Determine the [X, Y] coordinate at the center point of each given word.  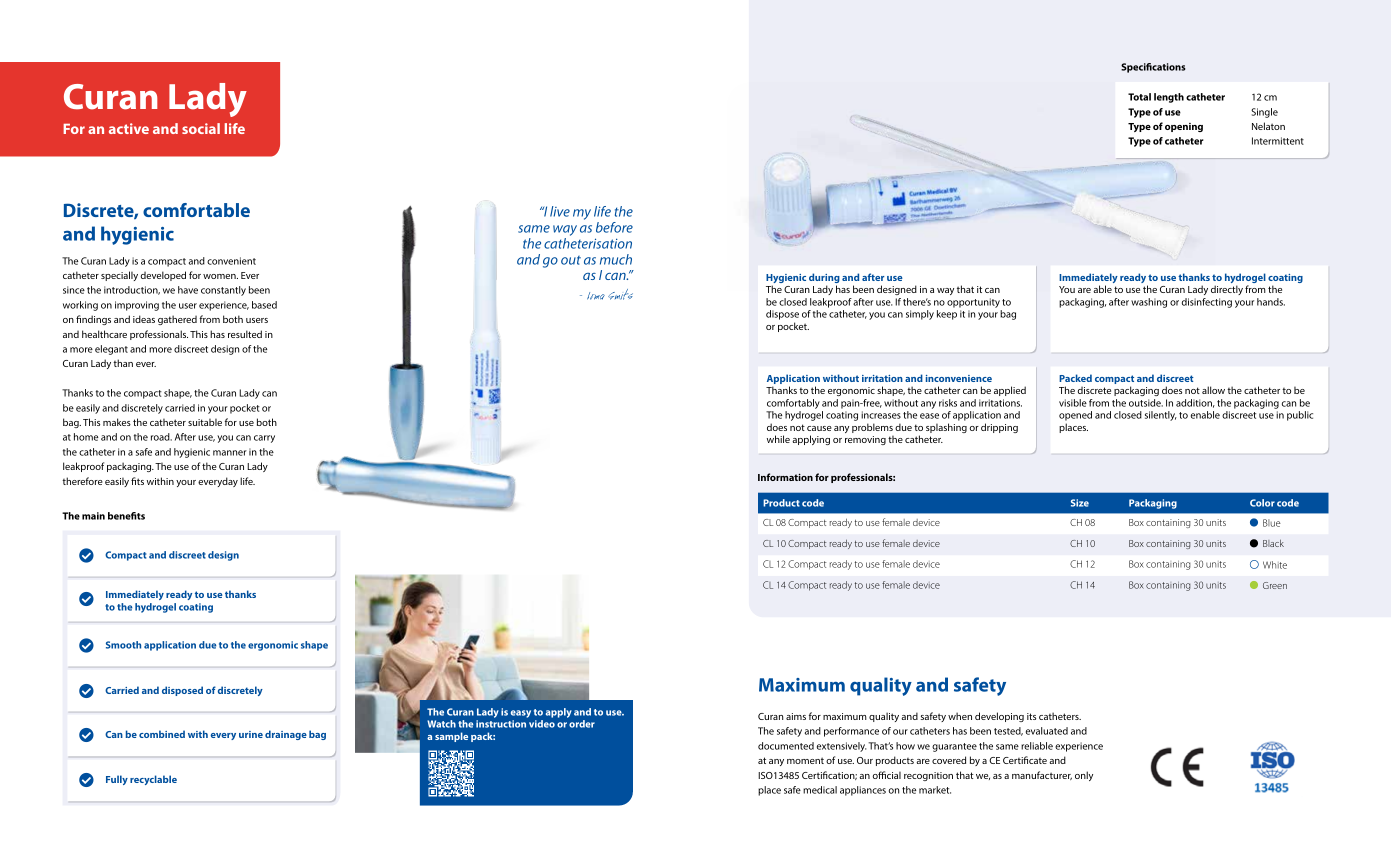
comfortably [793, 404]
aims [796, 716]
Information [785, 477]
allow [1213, 390]
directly [1227, 290]
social [201, 128]
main [93, 516]
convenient [231, 261]
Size [1080, 503]
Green [1275, 585]
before [614, 227]
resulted [245, 334]
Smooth [123, 645]
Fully [117, 780]
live [560, 211]
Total [1139, 97]
